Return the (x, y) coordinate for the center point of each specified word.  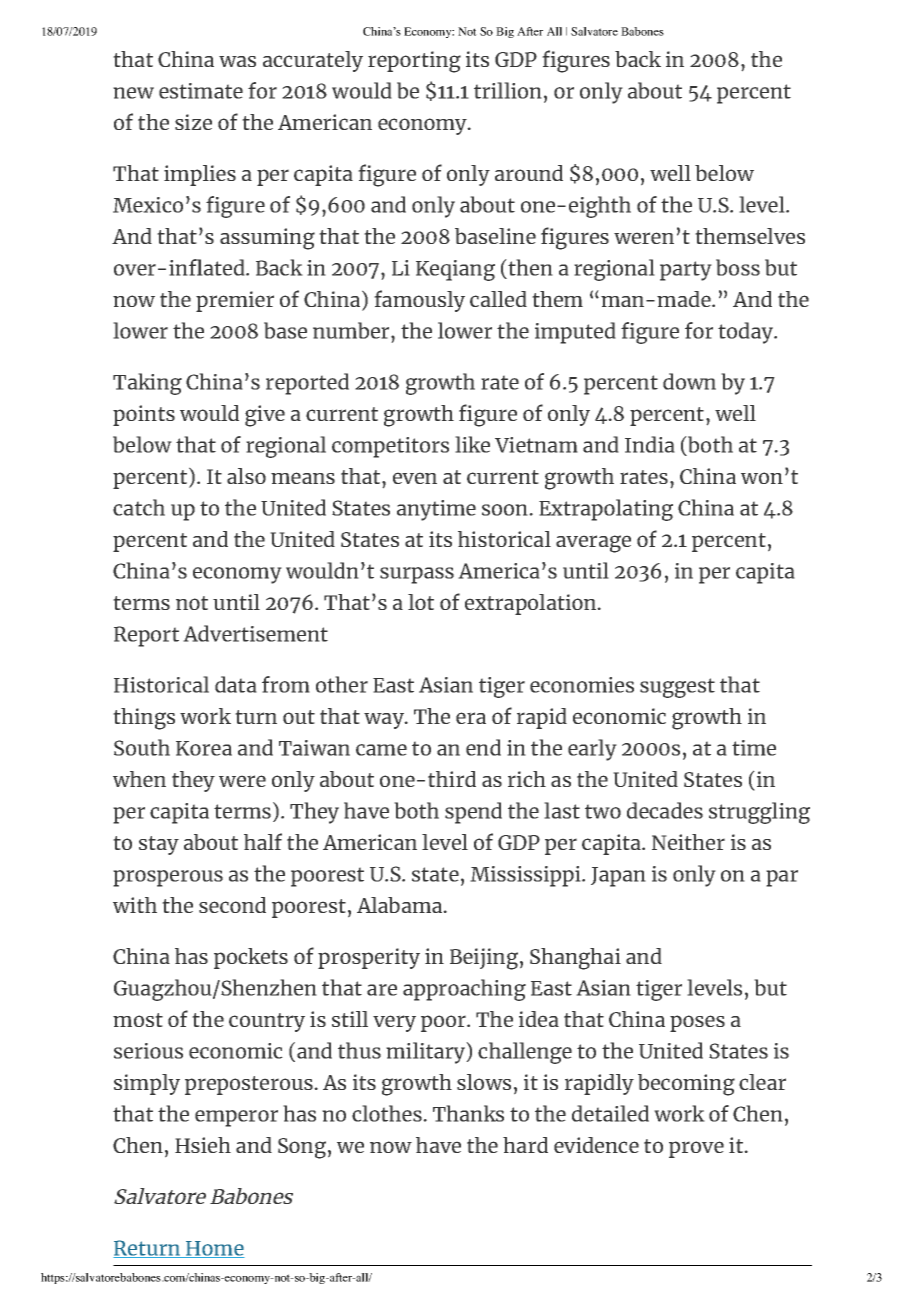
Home (214, 1249)
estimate (201, 91)
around (529, 173)
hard (525, 1145)
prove (696, 1149)
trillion (508, 90)
